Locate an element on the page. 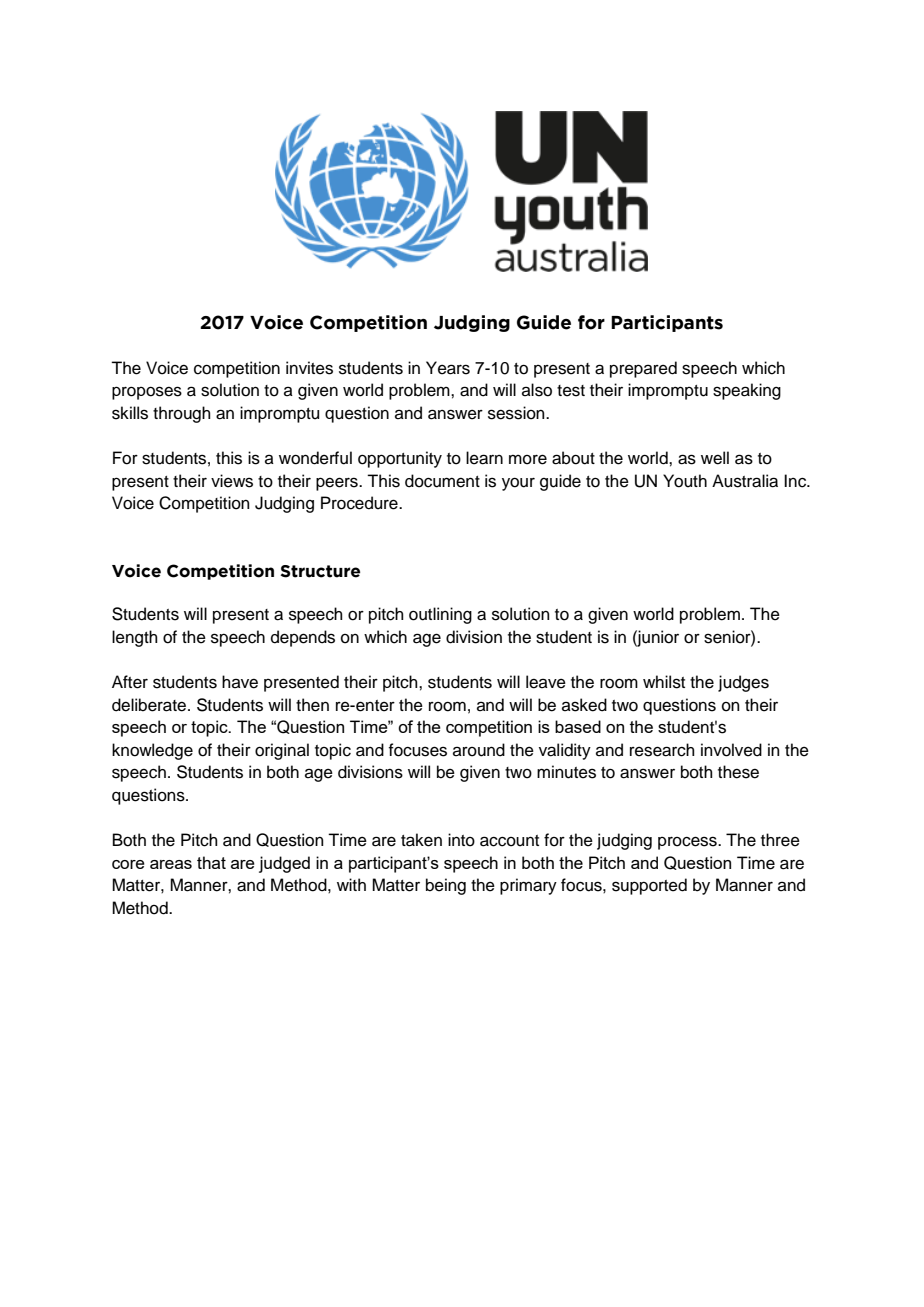 Image resolution: width=924 pixels, height=1307 pixels. length is located at coordinates (135, 638).
